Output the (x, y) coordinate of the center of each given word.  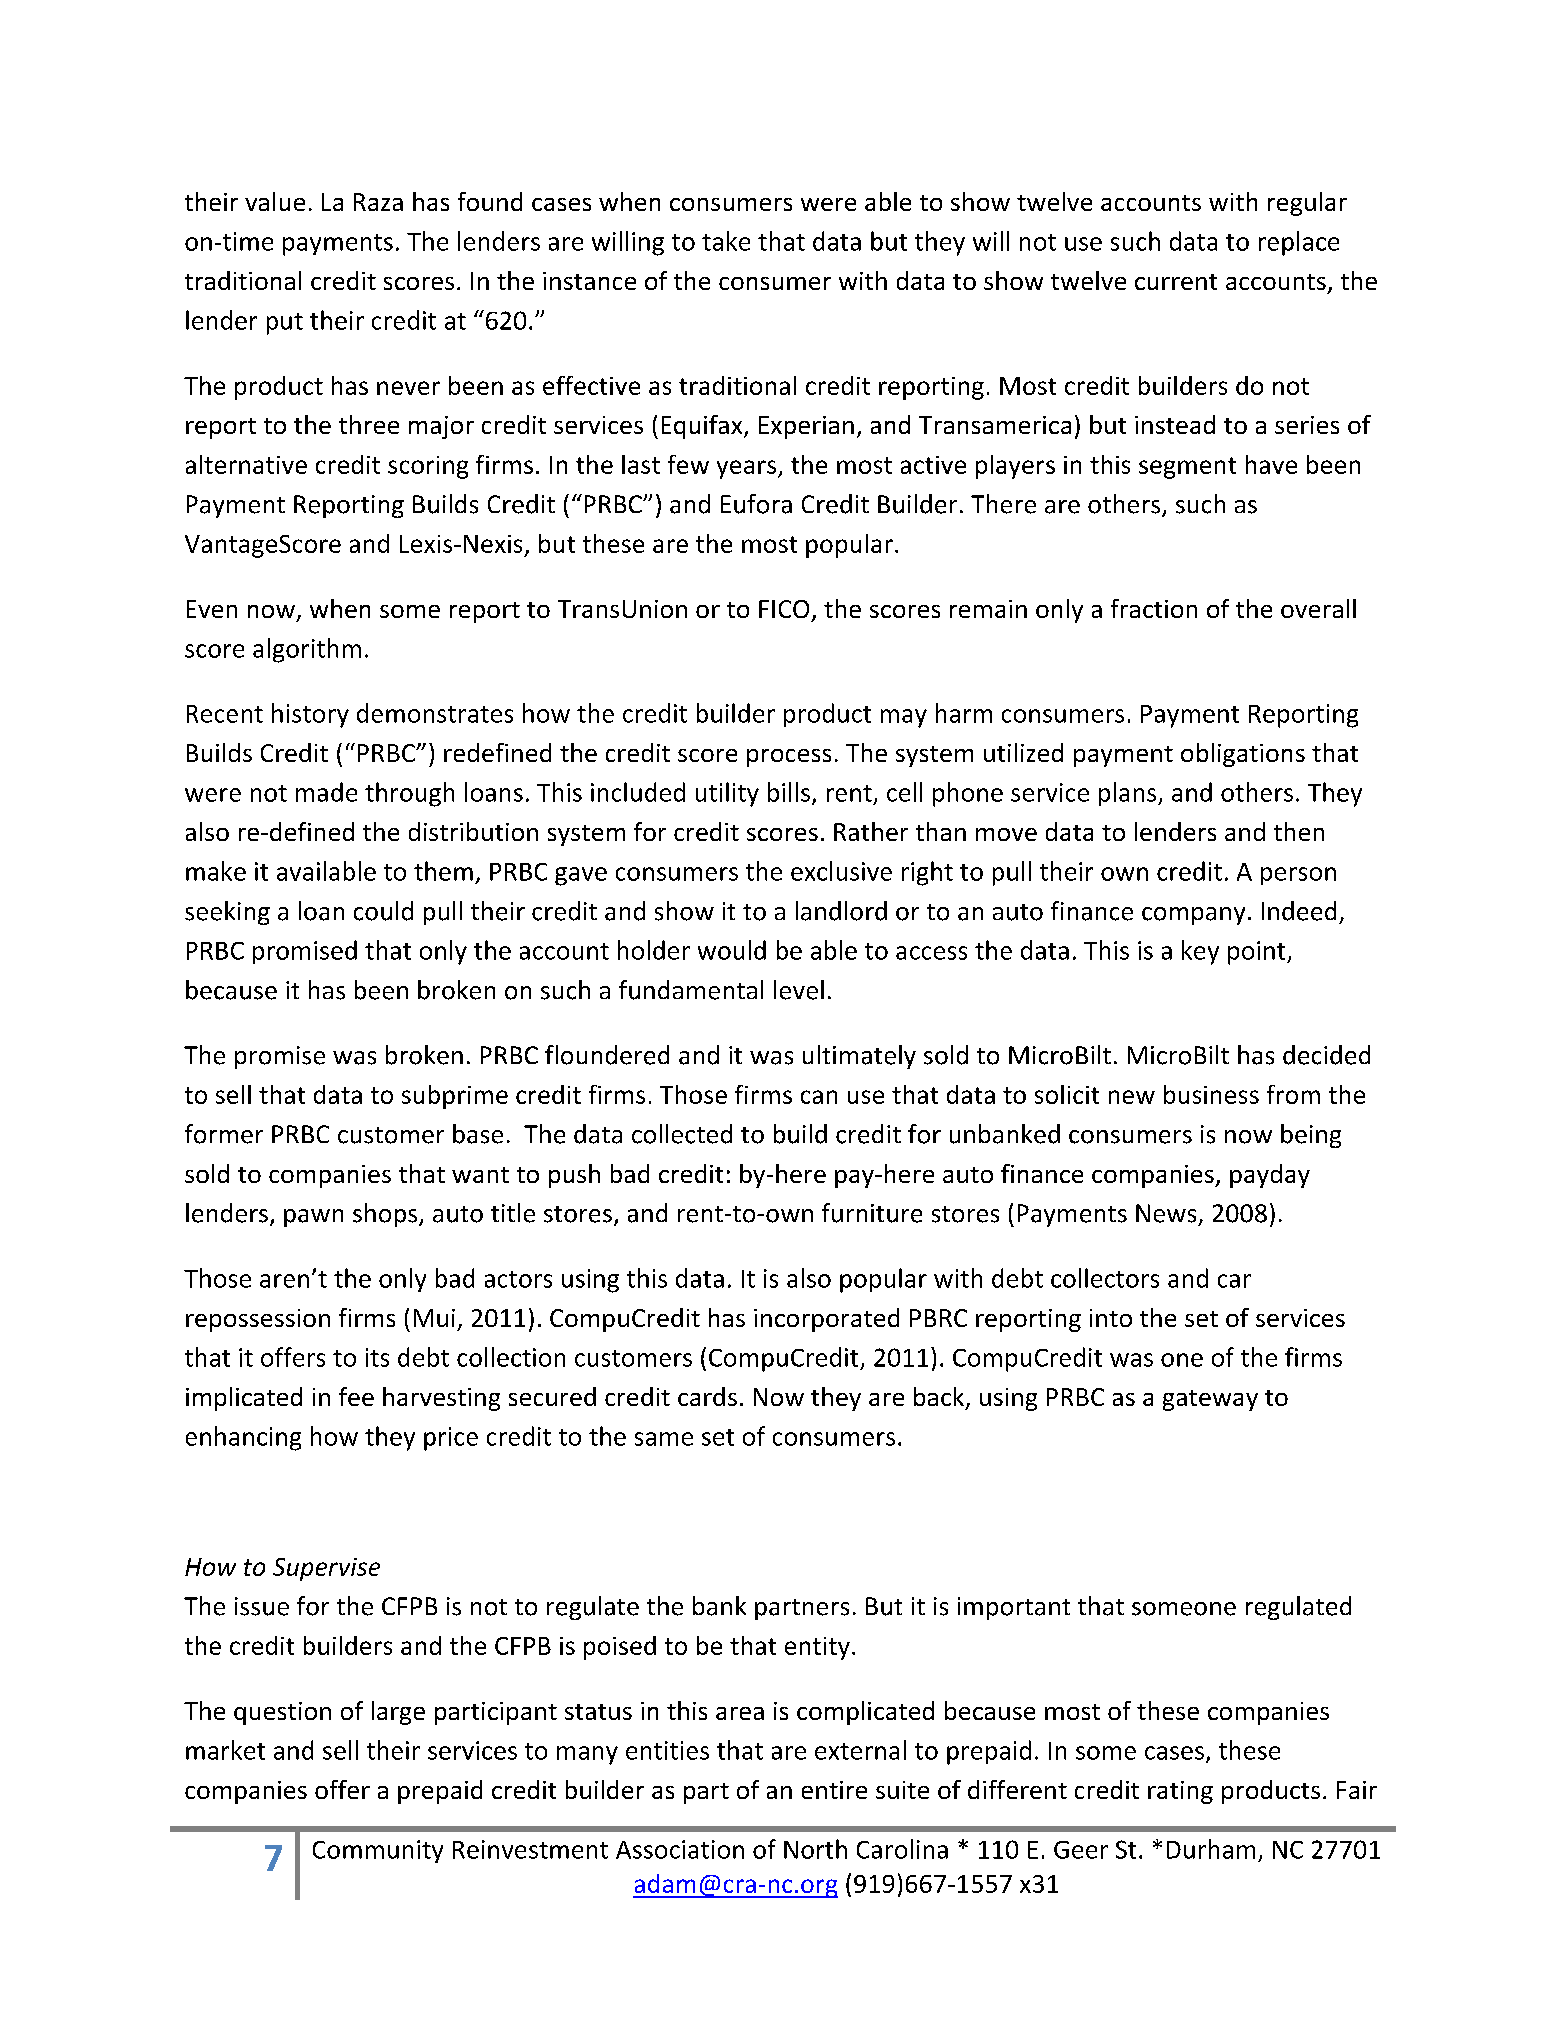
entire (834, 1790)
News (1166, 1213)
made (326, 792)
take (726, 241)
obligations (1243, 755)
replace (1299, 243)
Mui (434, 1318)
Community (378, 1851)
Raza (378, 202)
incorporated (826, 1320)
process (789, 758)
